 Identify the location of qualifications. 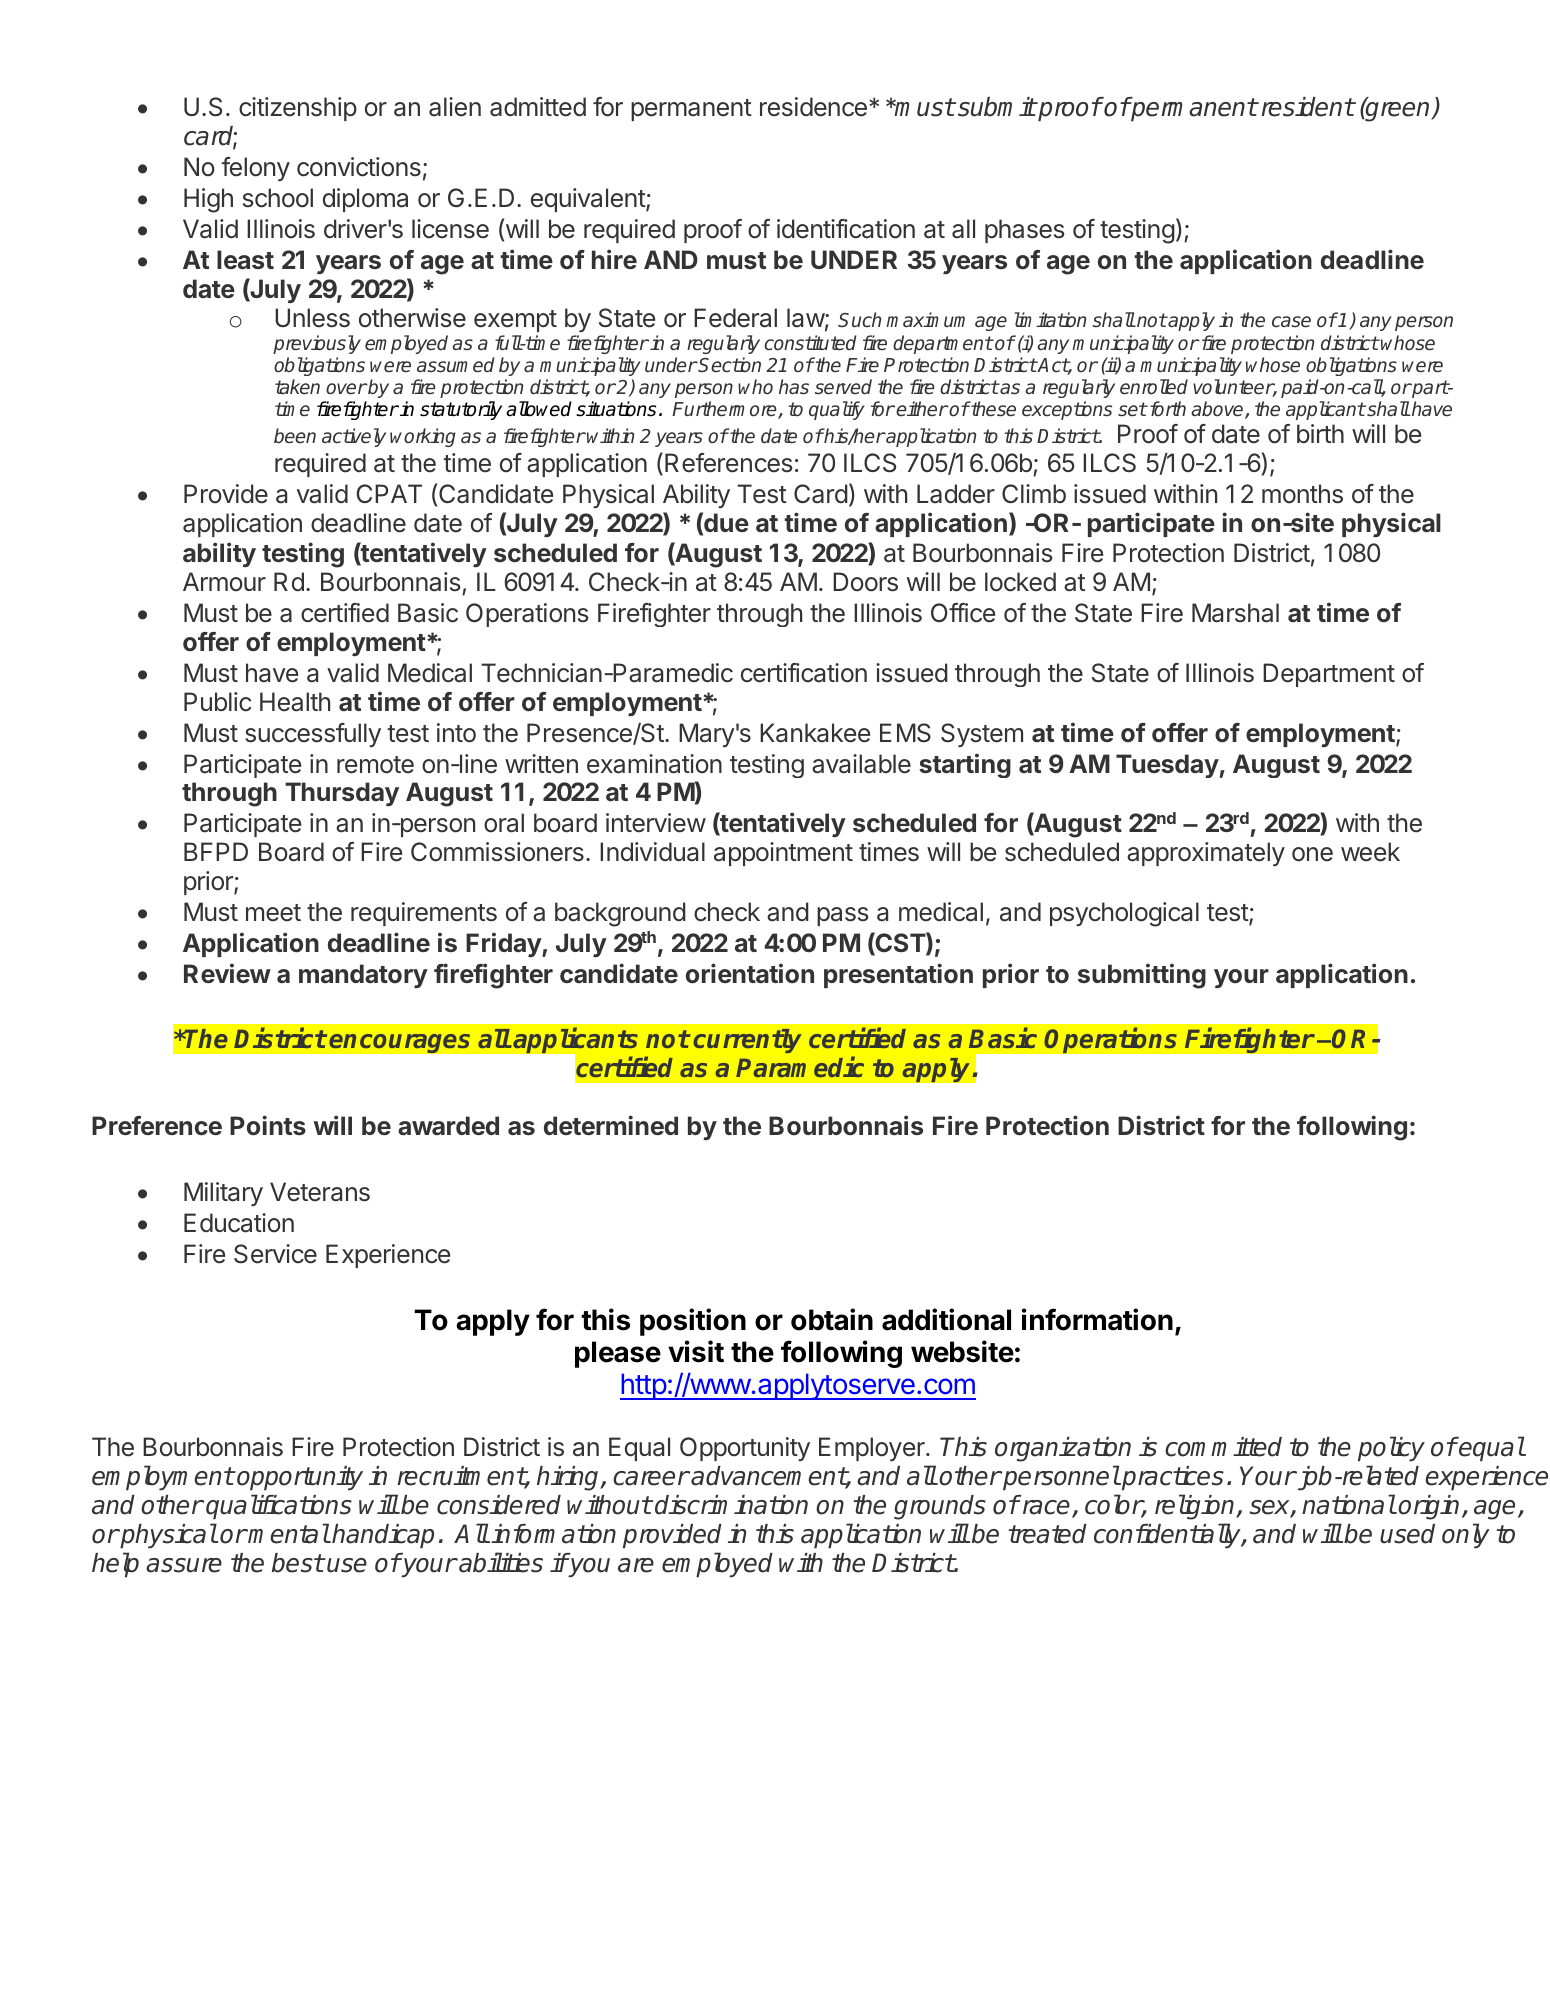
(279, 1507).
